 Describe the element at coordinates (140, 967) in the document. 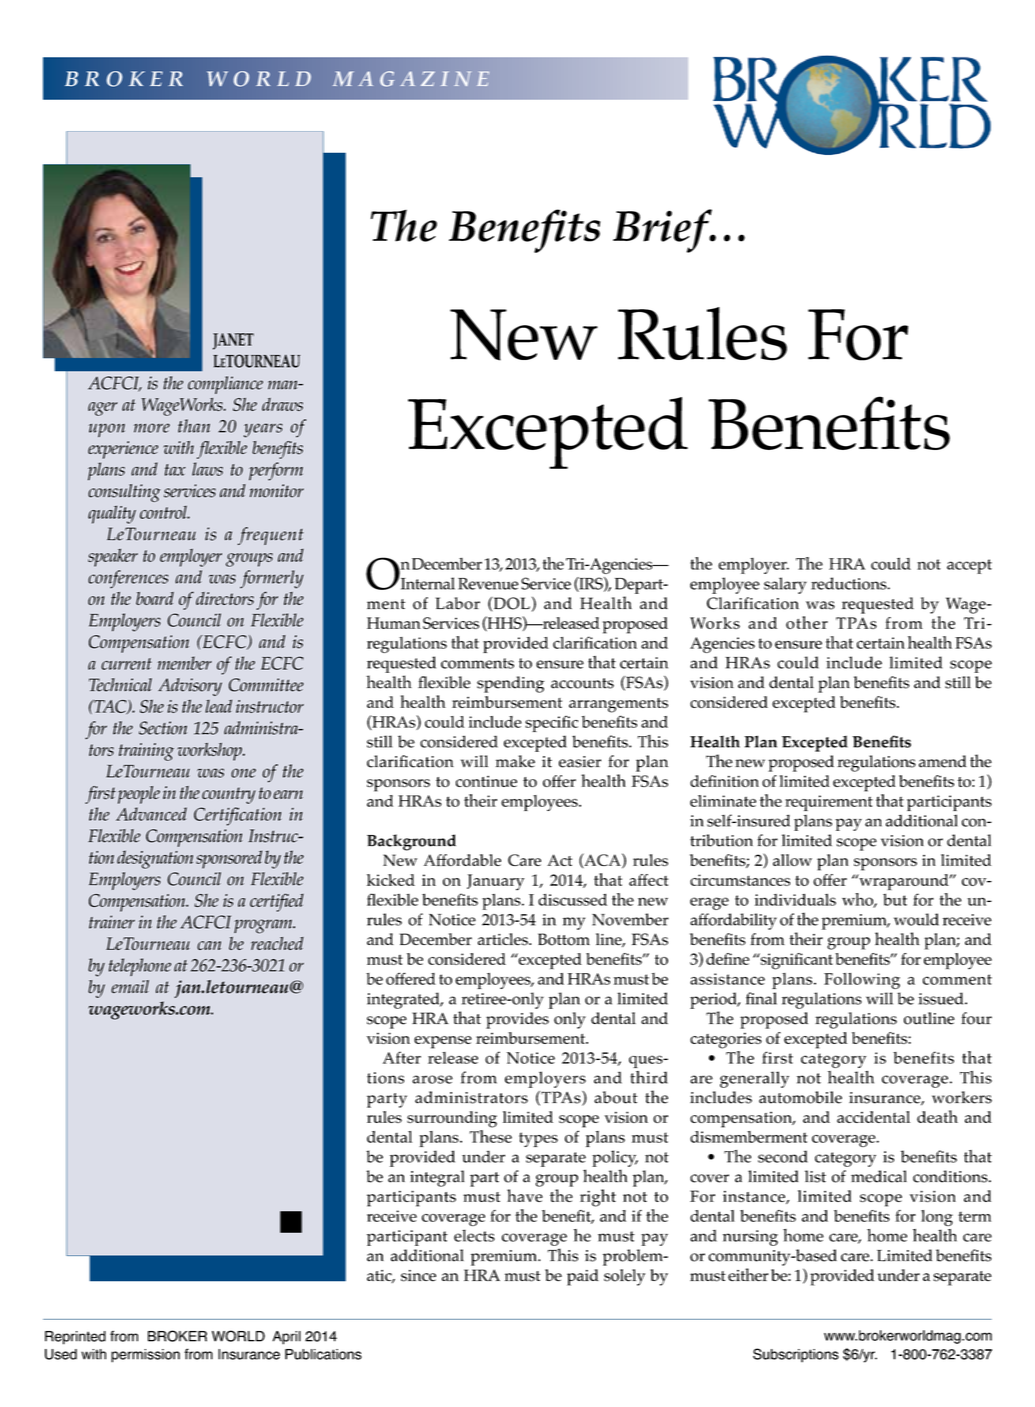

I see `telephone` at that location.
